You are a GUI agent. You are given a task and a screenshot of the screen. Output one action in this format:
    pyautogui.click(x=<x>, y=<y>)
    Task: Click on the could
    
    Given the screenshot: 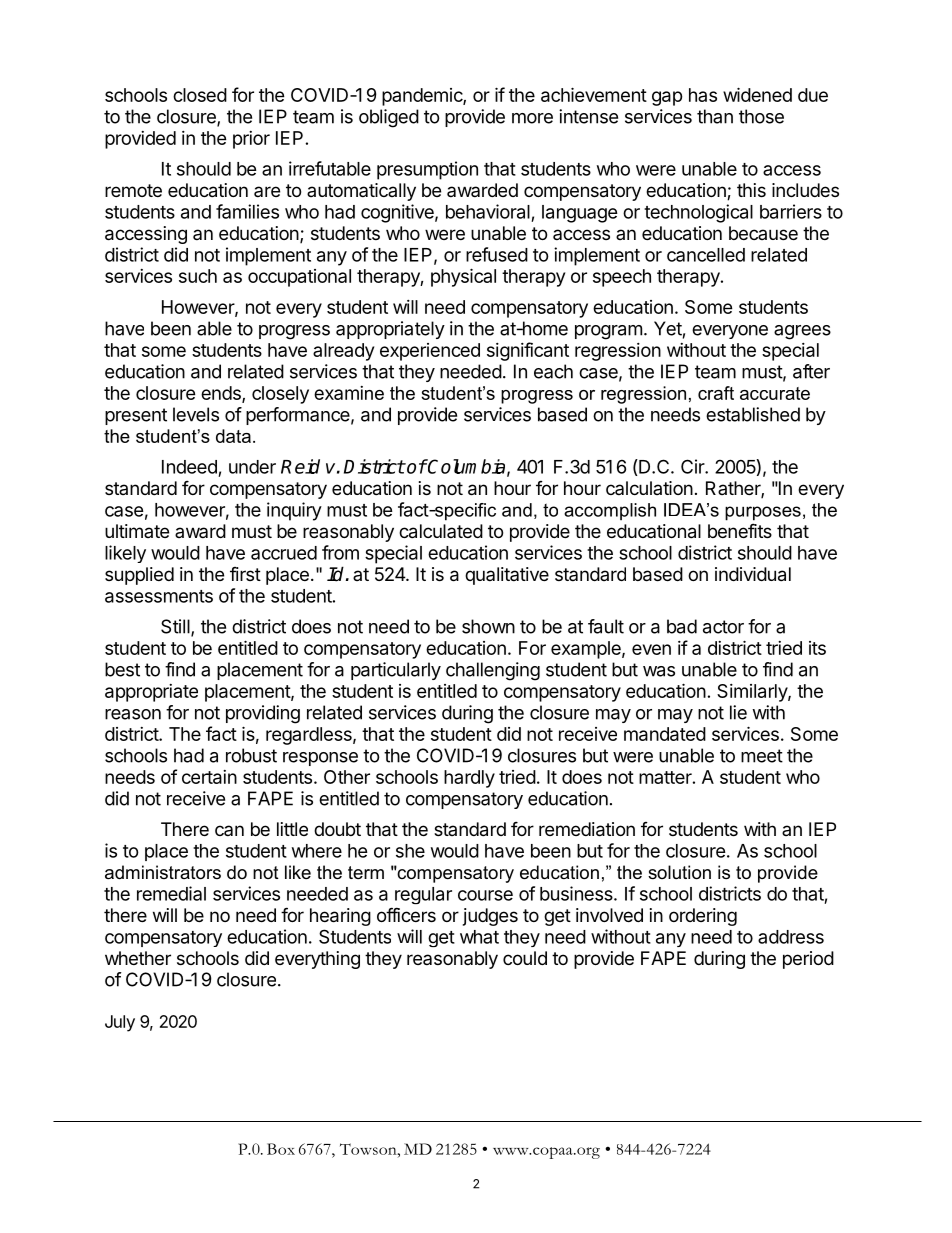 What is the action you would take?
    pyautogui.click(x=525, y=958)
